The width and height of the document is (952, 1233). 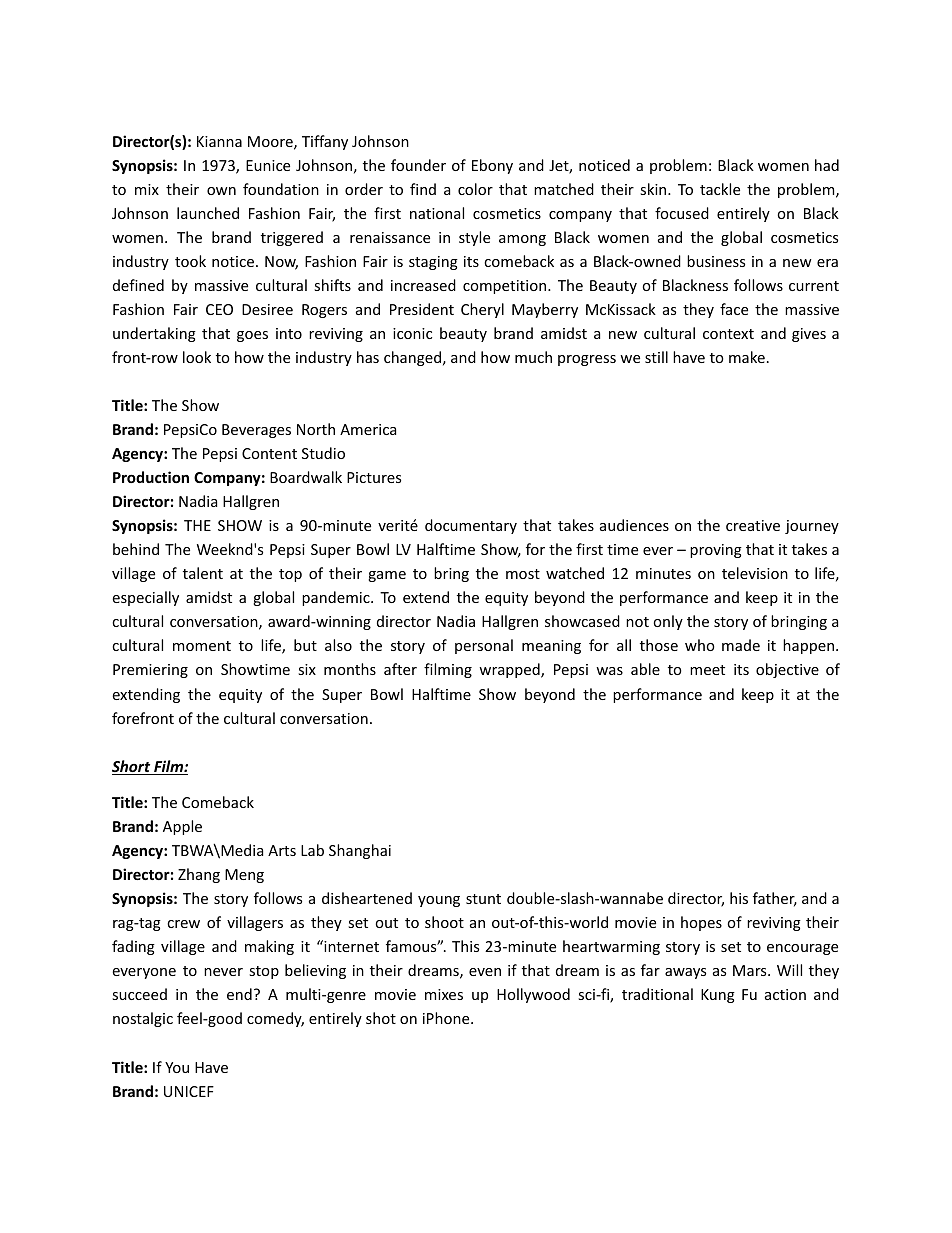 I want to click on mixes, so click(x=444, y=994).
